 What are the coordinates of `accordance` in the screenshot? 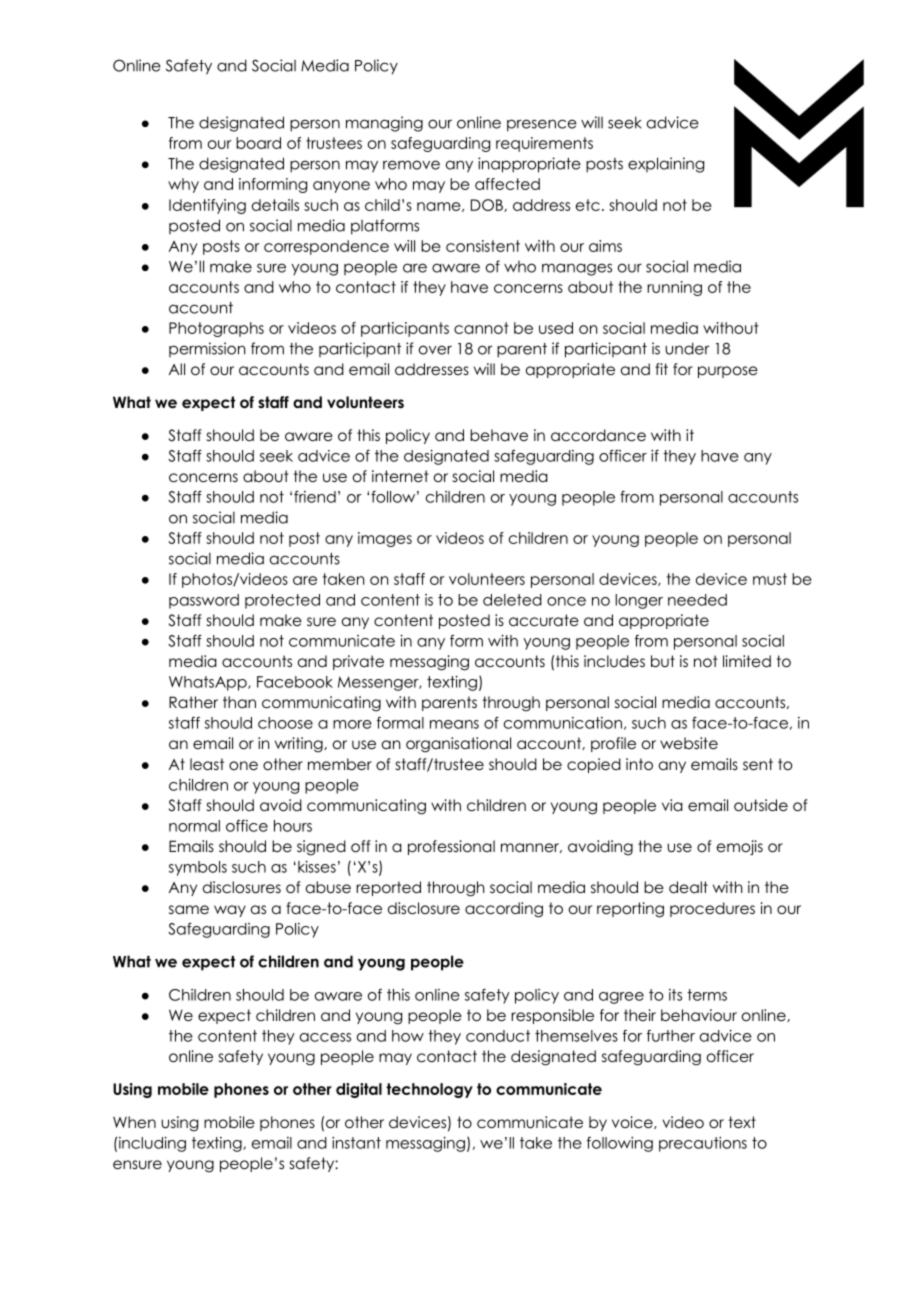 It's located at (598, 435).
